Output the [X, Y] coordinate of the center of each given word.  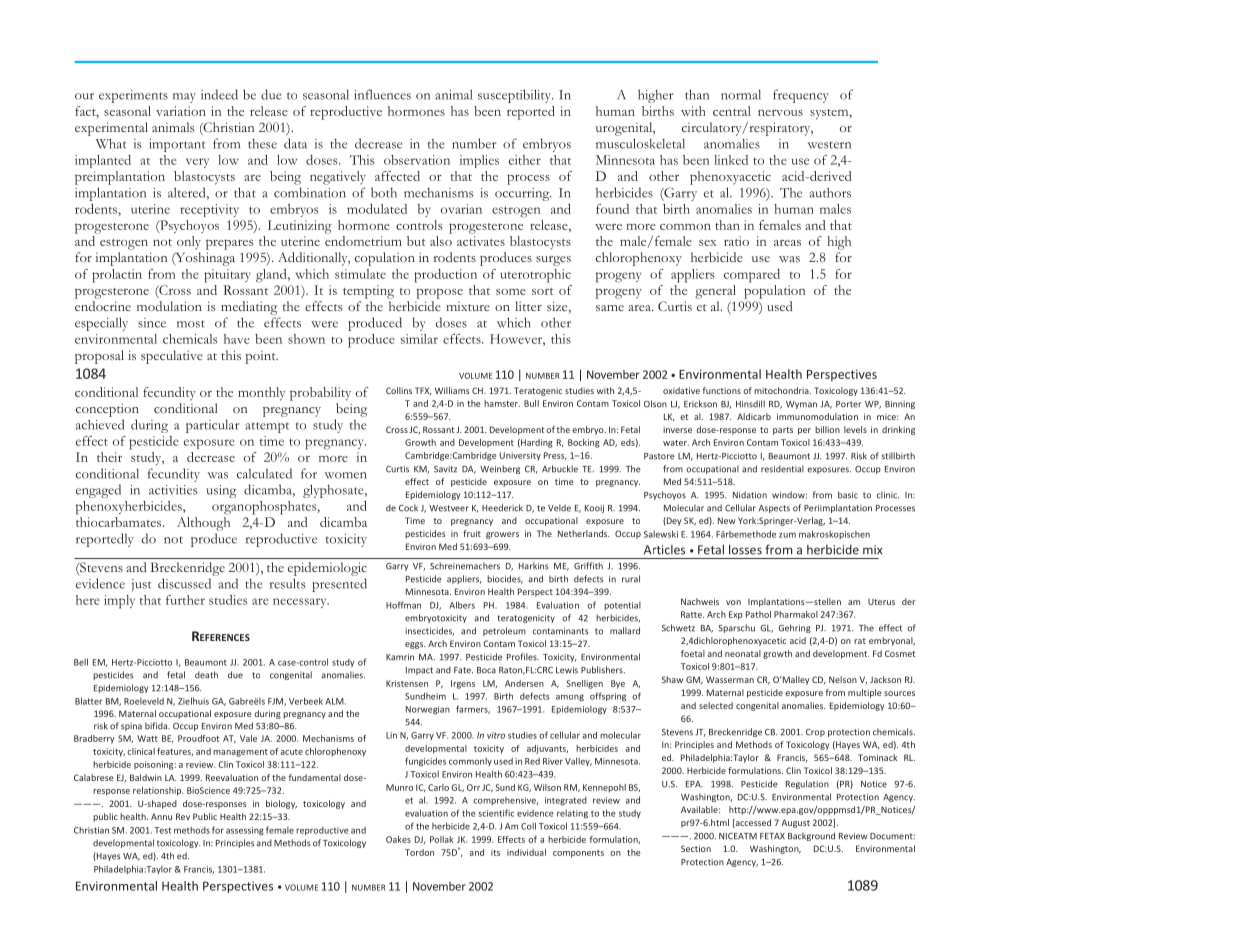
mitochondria [782, 390]
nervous [780, 113]
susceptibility [515, 96]
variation [181, 111]
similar [419, 339]
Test [162, 830]
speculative [172, 357]
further [185, 600]
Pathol [758, 614]
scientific [496, 813]
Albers [462, 605]
